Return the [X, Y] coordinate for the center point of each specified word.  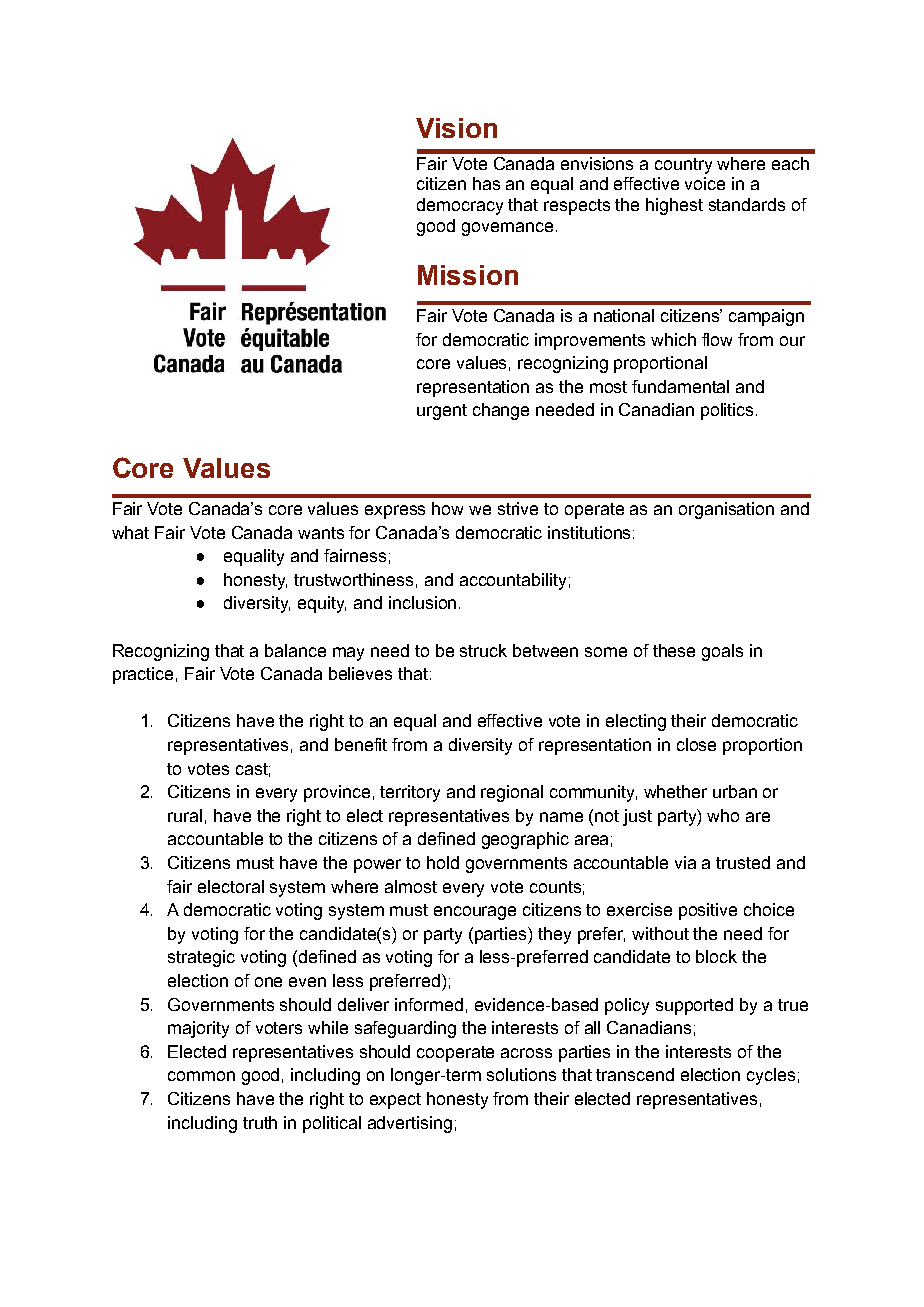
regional [512, 793]
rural [185, 815]
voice [705, 183]
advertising [410, 1124]
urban [735, 791]
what [130, 532]
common [201, 1076]
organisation [726, 510]
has [486, 183]
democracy [460, 206]
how [447, 508]
